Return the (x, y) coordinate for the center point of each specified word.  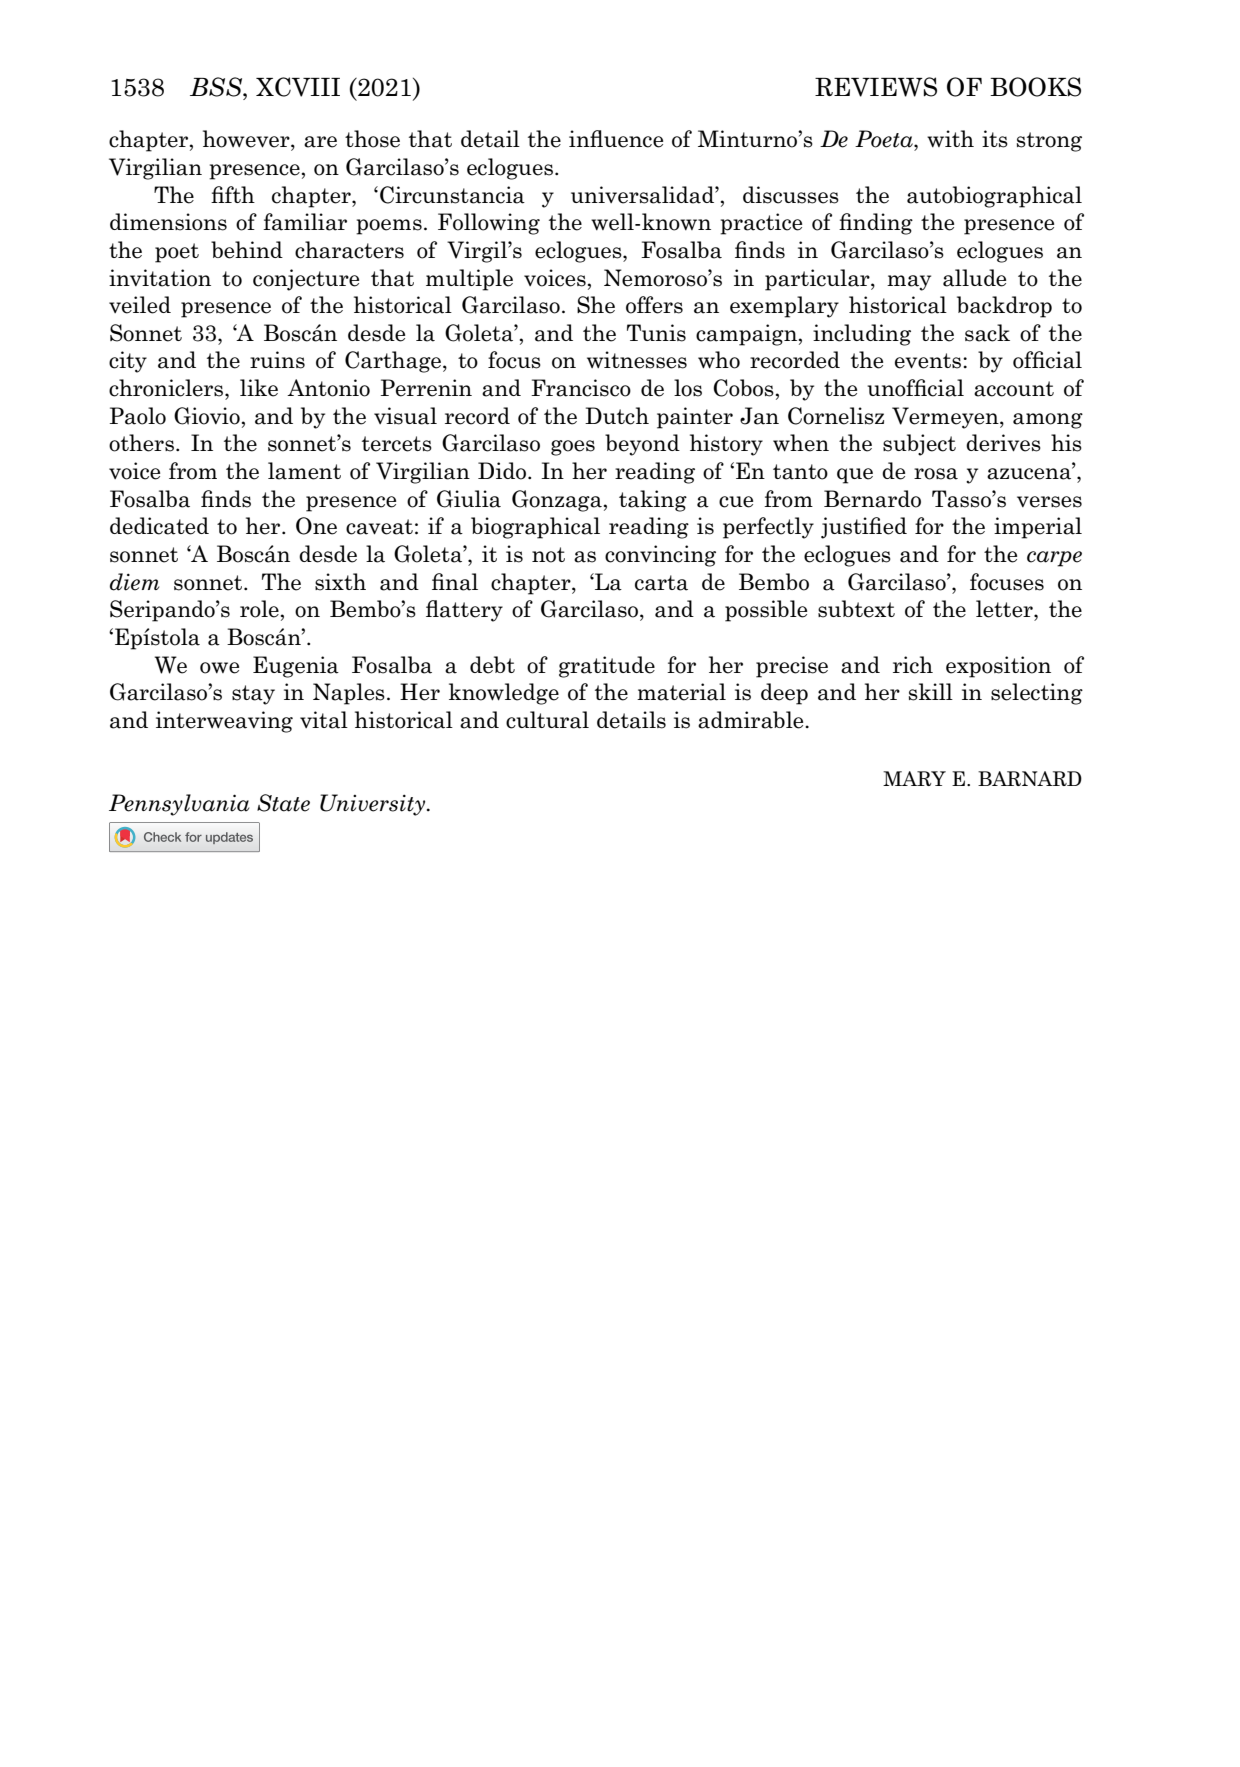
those (372, 139)
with (950, 138)
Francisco (581, 388)
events (929, 361)
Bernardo (872, 499)
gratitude (607, 667)
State (283, 803)
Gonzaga (557, 501)
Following (489, 224)
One (316, 526)
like (259, 388)
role (259, 609)
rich (913, 665)
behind (247, 250)
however (247, 139)
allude (974, 278)
